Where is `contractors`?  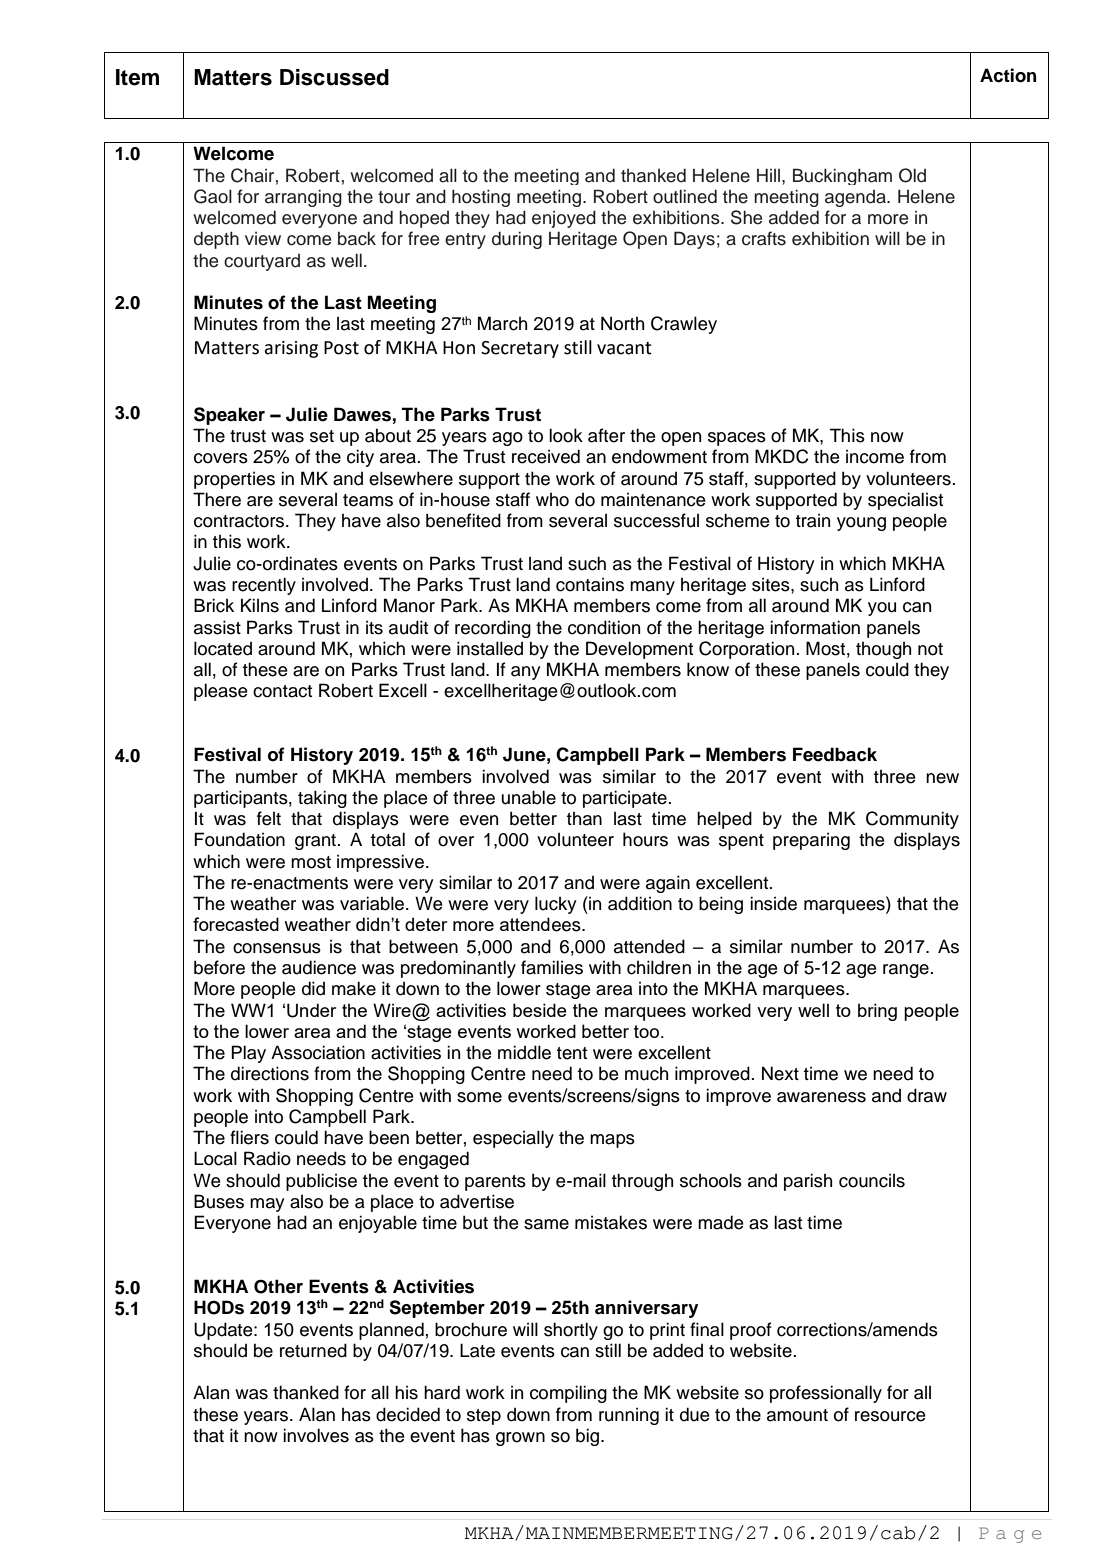
contractors is located at coordinates (240, 521).
